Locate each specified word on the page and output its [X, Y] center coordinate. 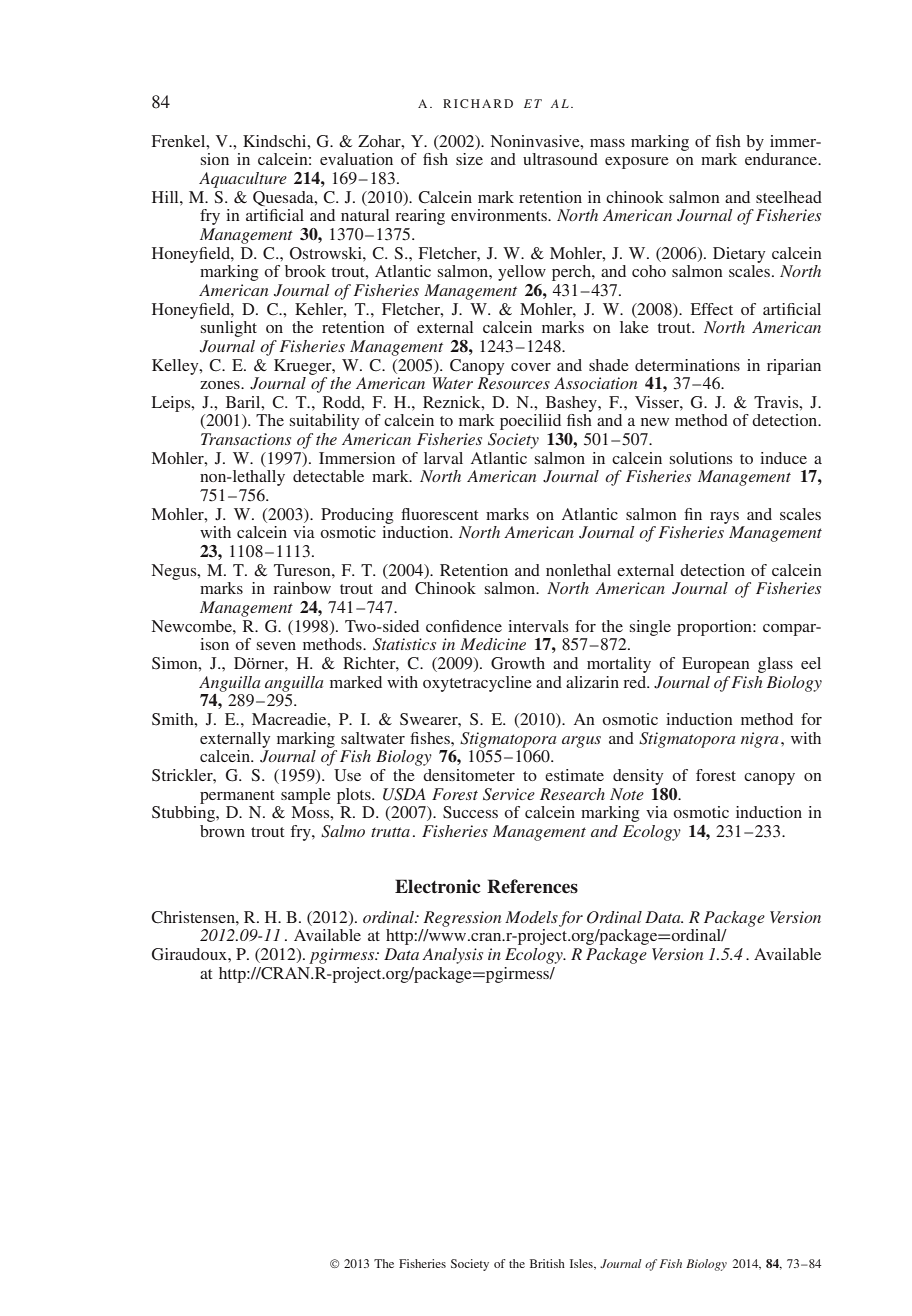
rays [724, 518]
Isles [582, 1264]
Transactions [246, 439]
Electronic [438, 886]
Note [627, 794]
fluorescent [439, 514]
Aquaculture [243, 180]
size [469, 159]
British [547, 1263]
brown [222, 831]
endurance [782, 159]
